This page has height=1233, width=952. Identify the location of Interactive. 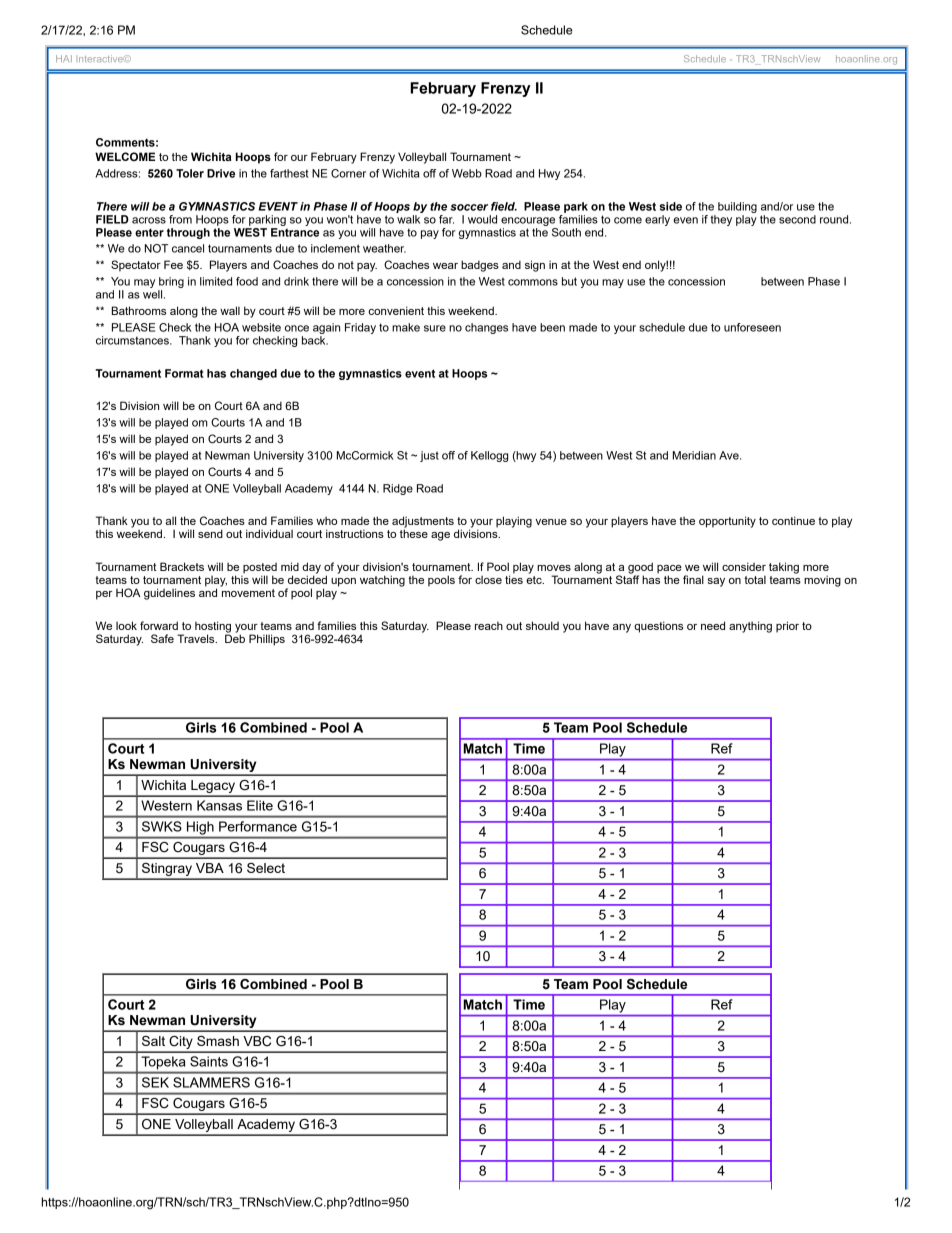
(102, 58).
